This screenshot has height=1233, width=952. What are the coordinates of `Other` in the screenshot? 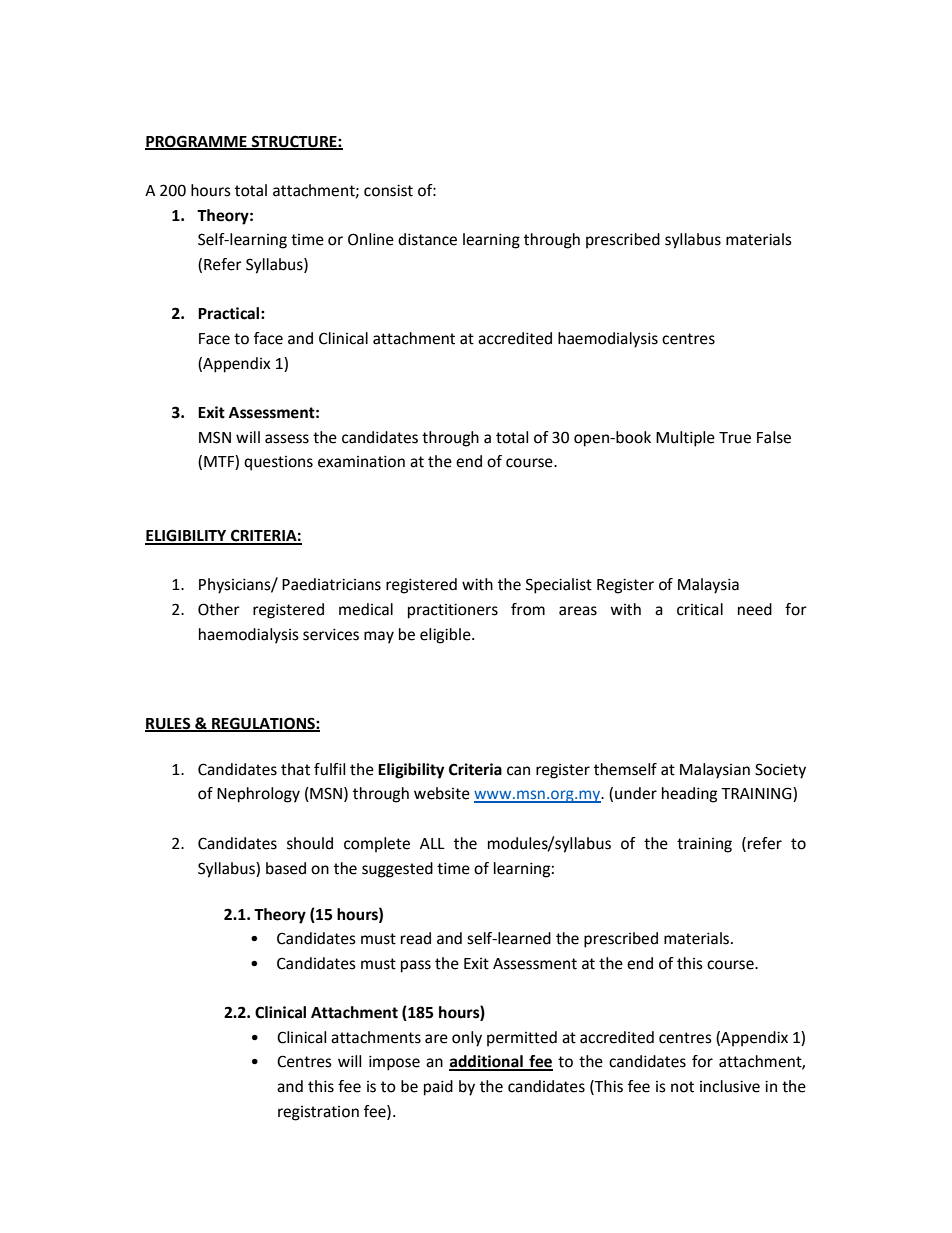 It's located at (219, 609).
